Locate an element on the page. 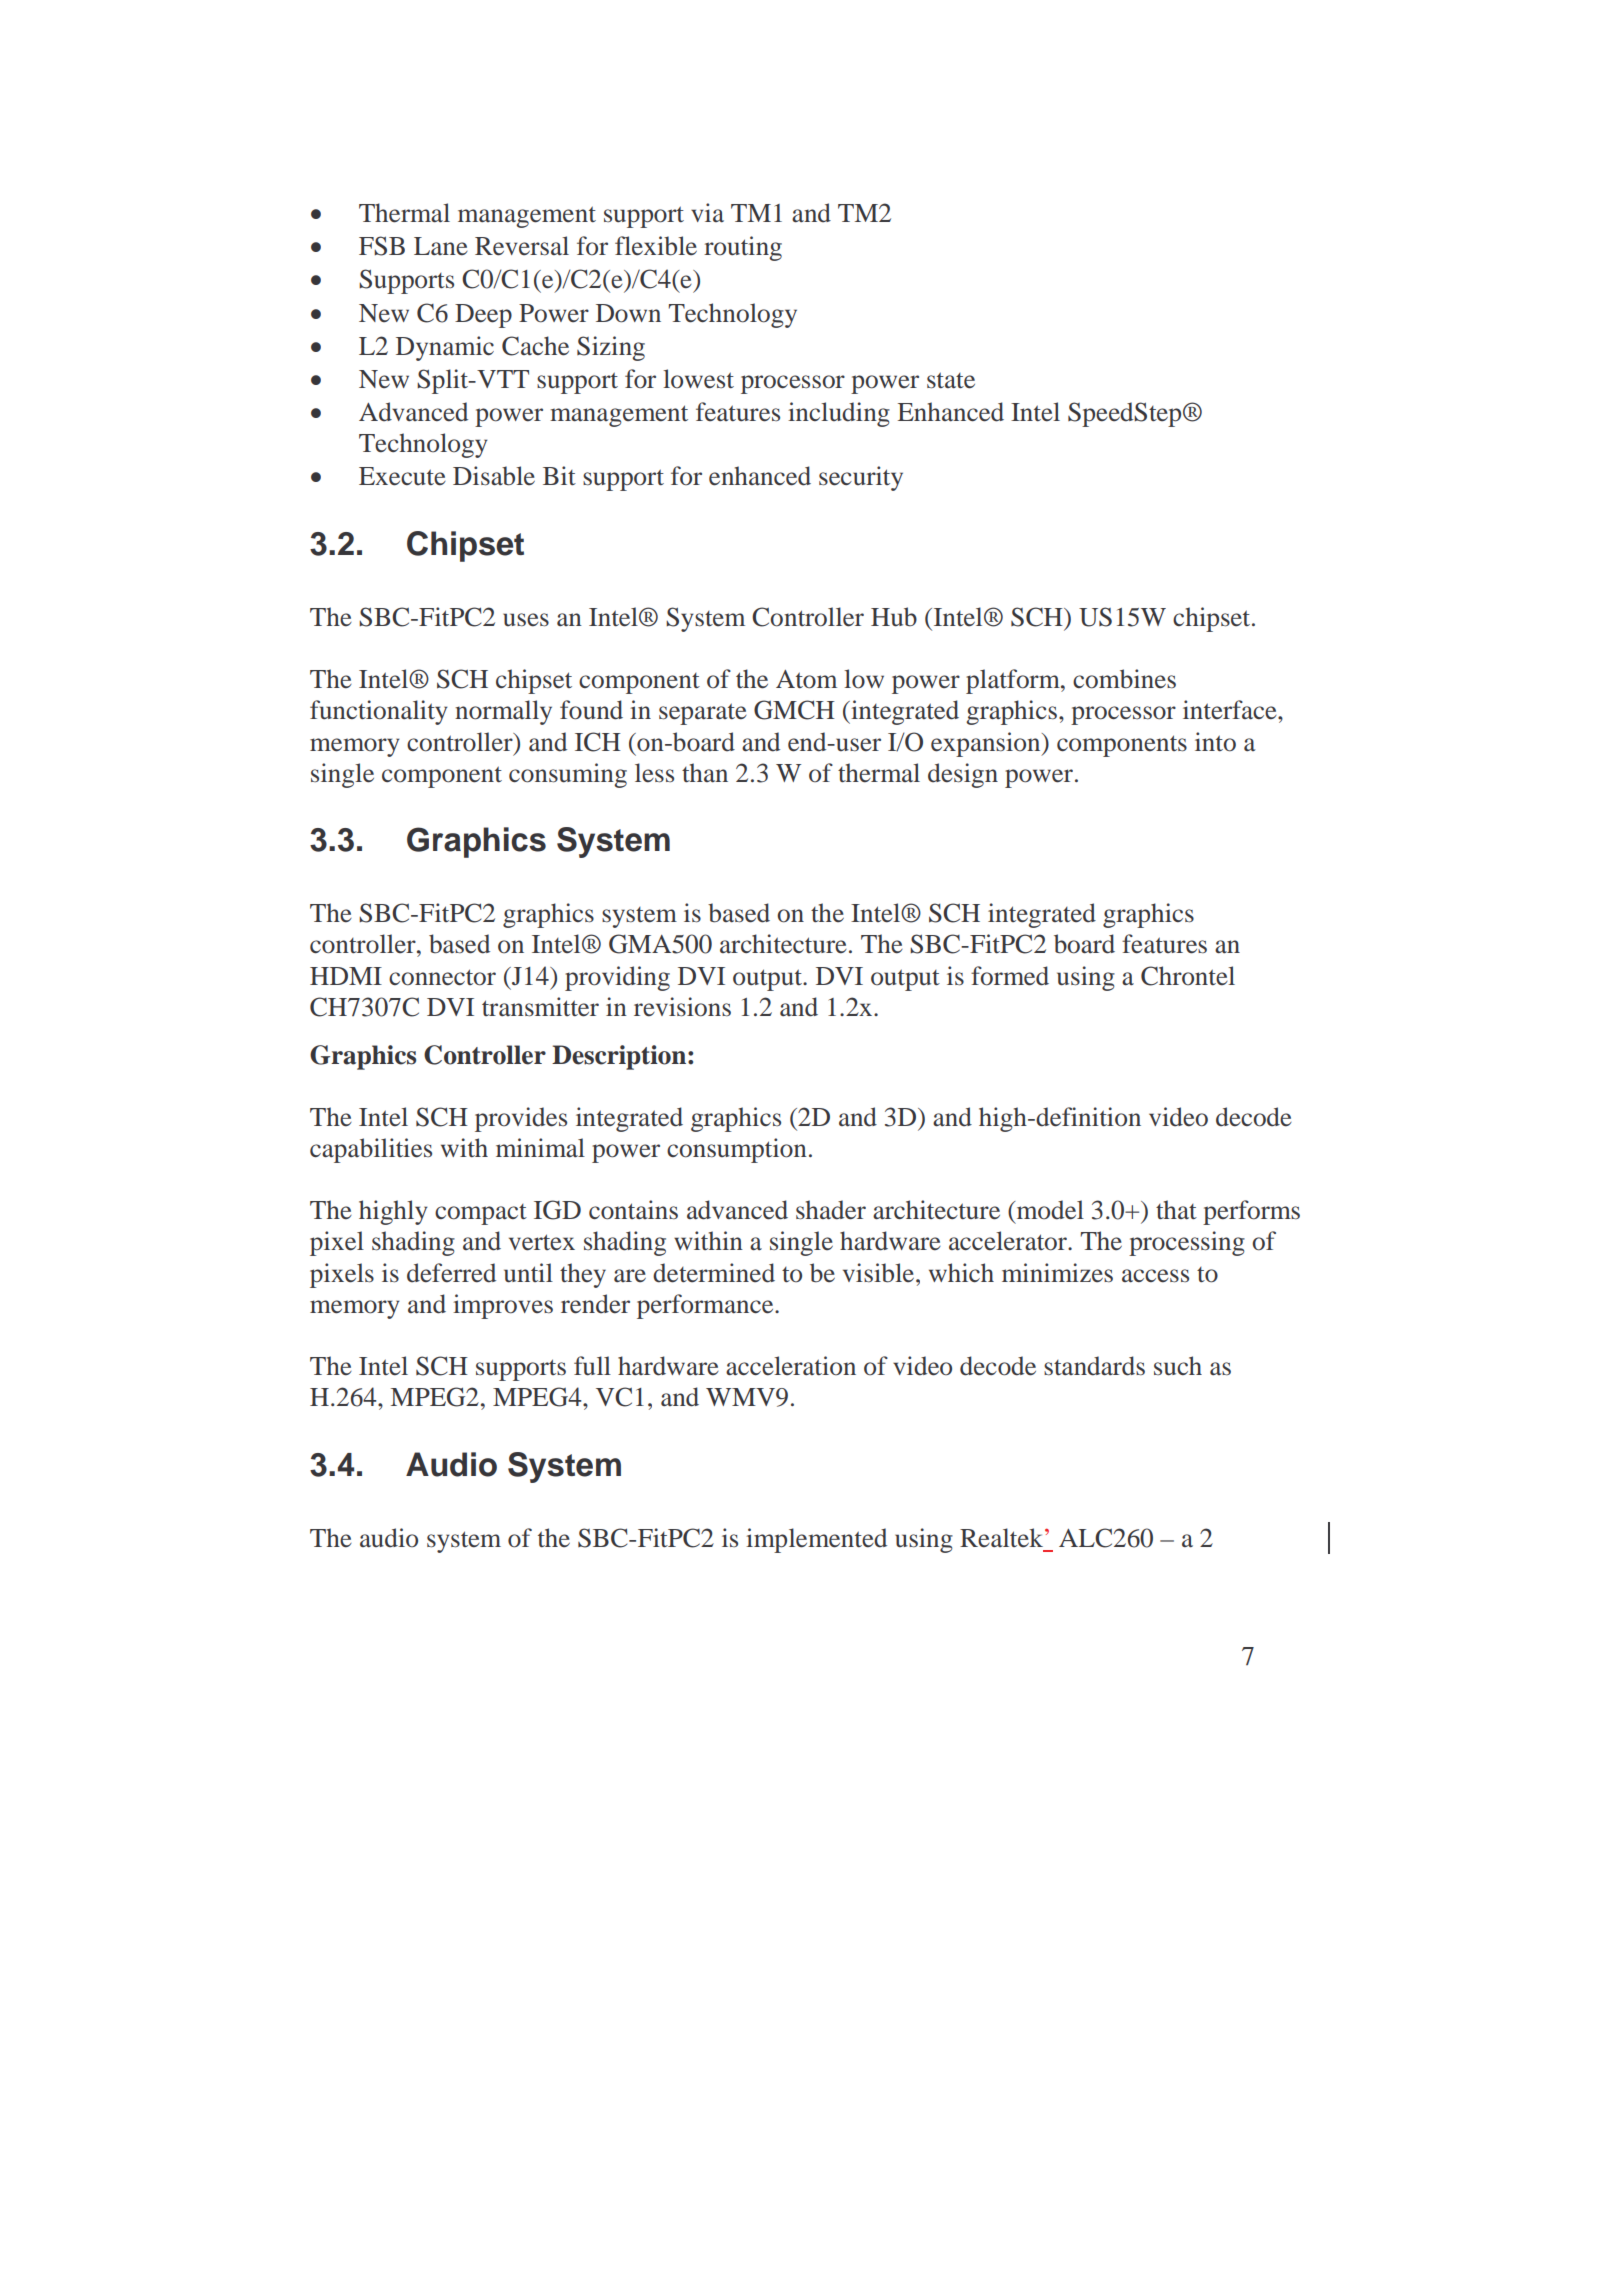 This page has height=2284, width=1614. implemented is located at coordinates (816, 1540).
